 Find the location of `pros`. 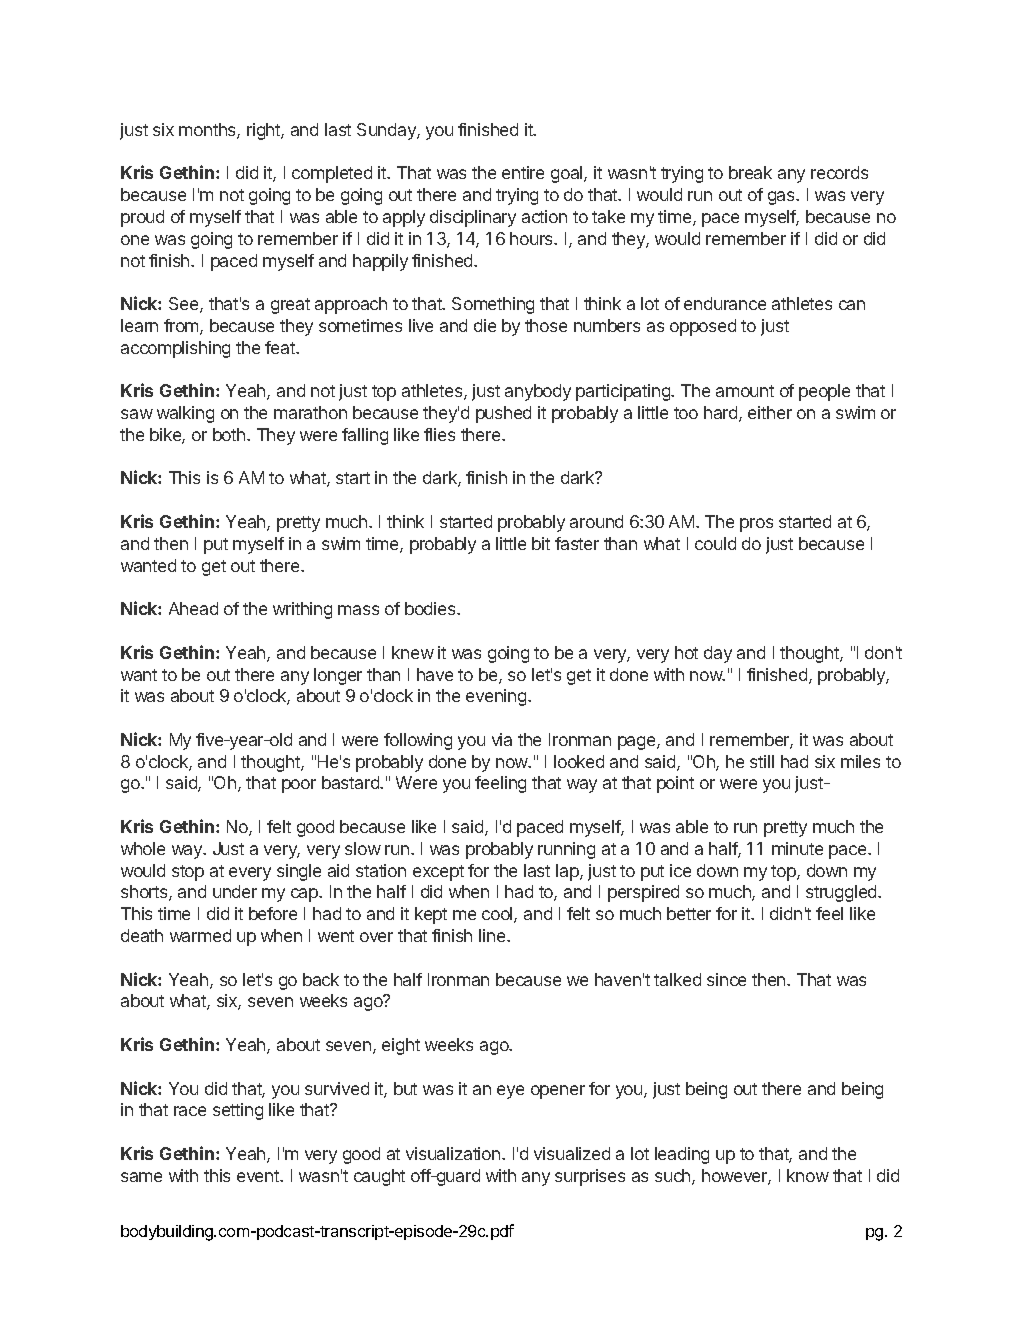

pros is located at coordinates (756, 525).
